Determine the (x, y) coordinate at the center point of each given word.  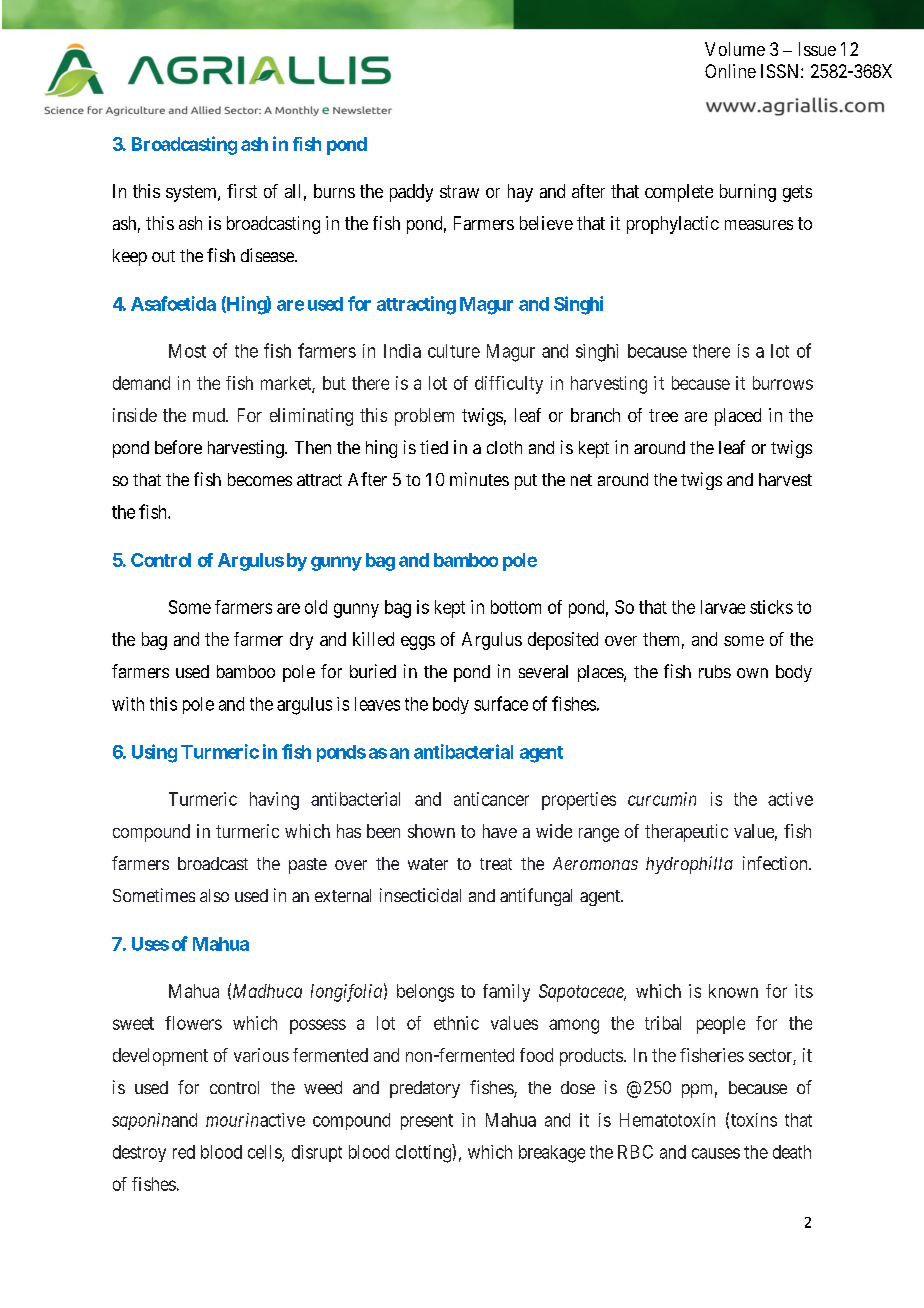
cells (265, 1153)
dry (301, 641)
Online (730, 71)
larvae (723, 607)
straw (459, 191)
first (242, 191)
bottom (516, 607)
